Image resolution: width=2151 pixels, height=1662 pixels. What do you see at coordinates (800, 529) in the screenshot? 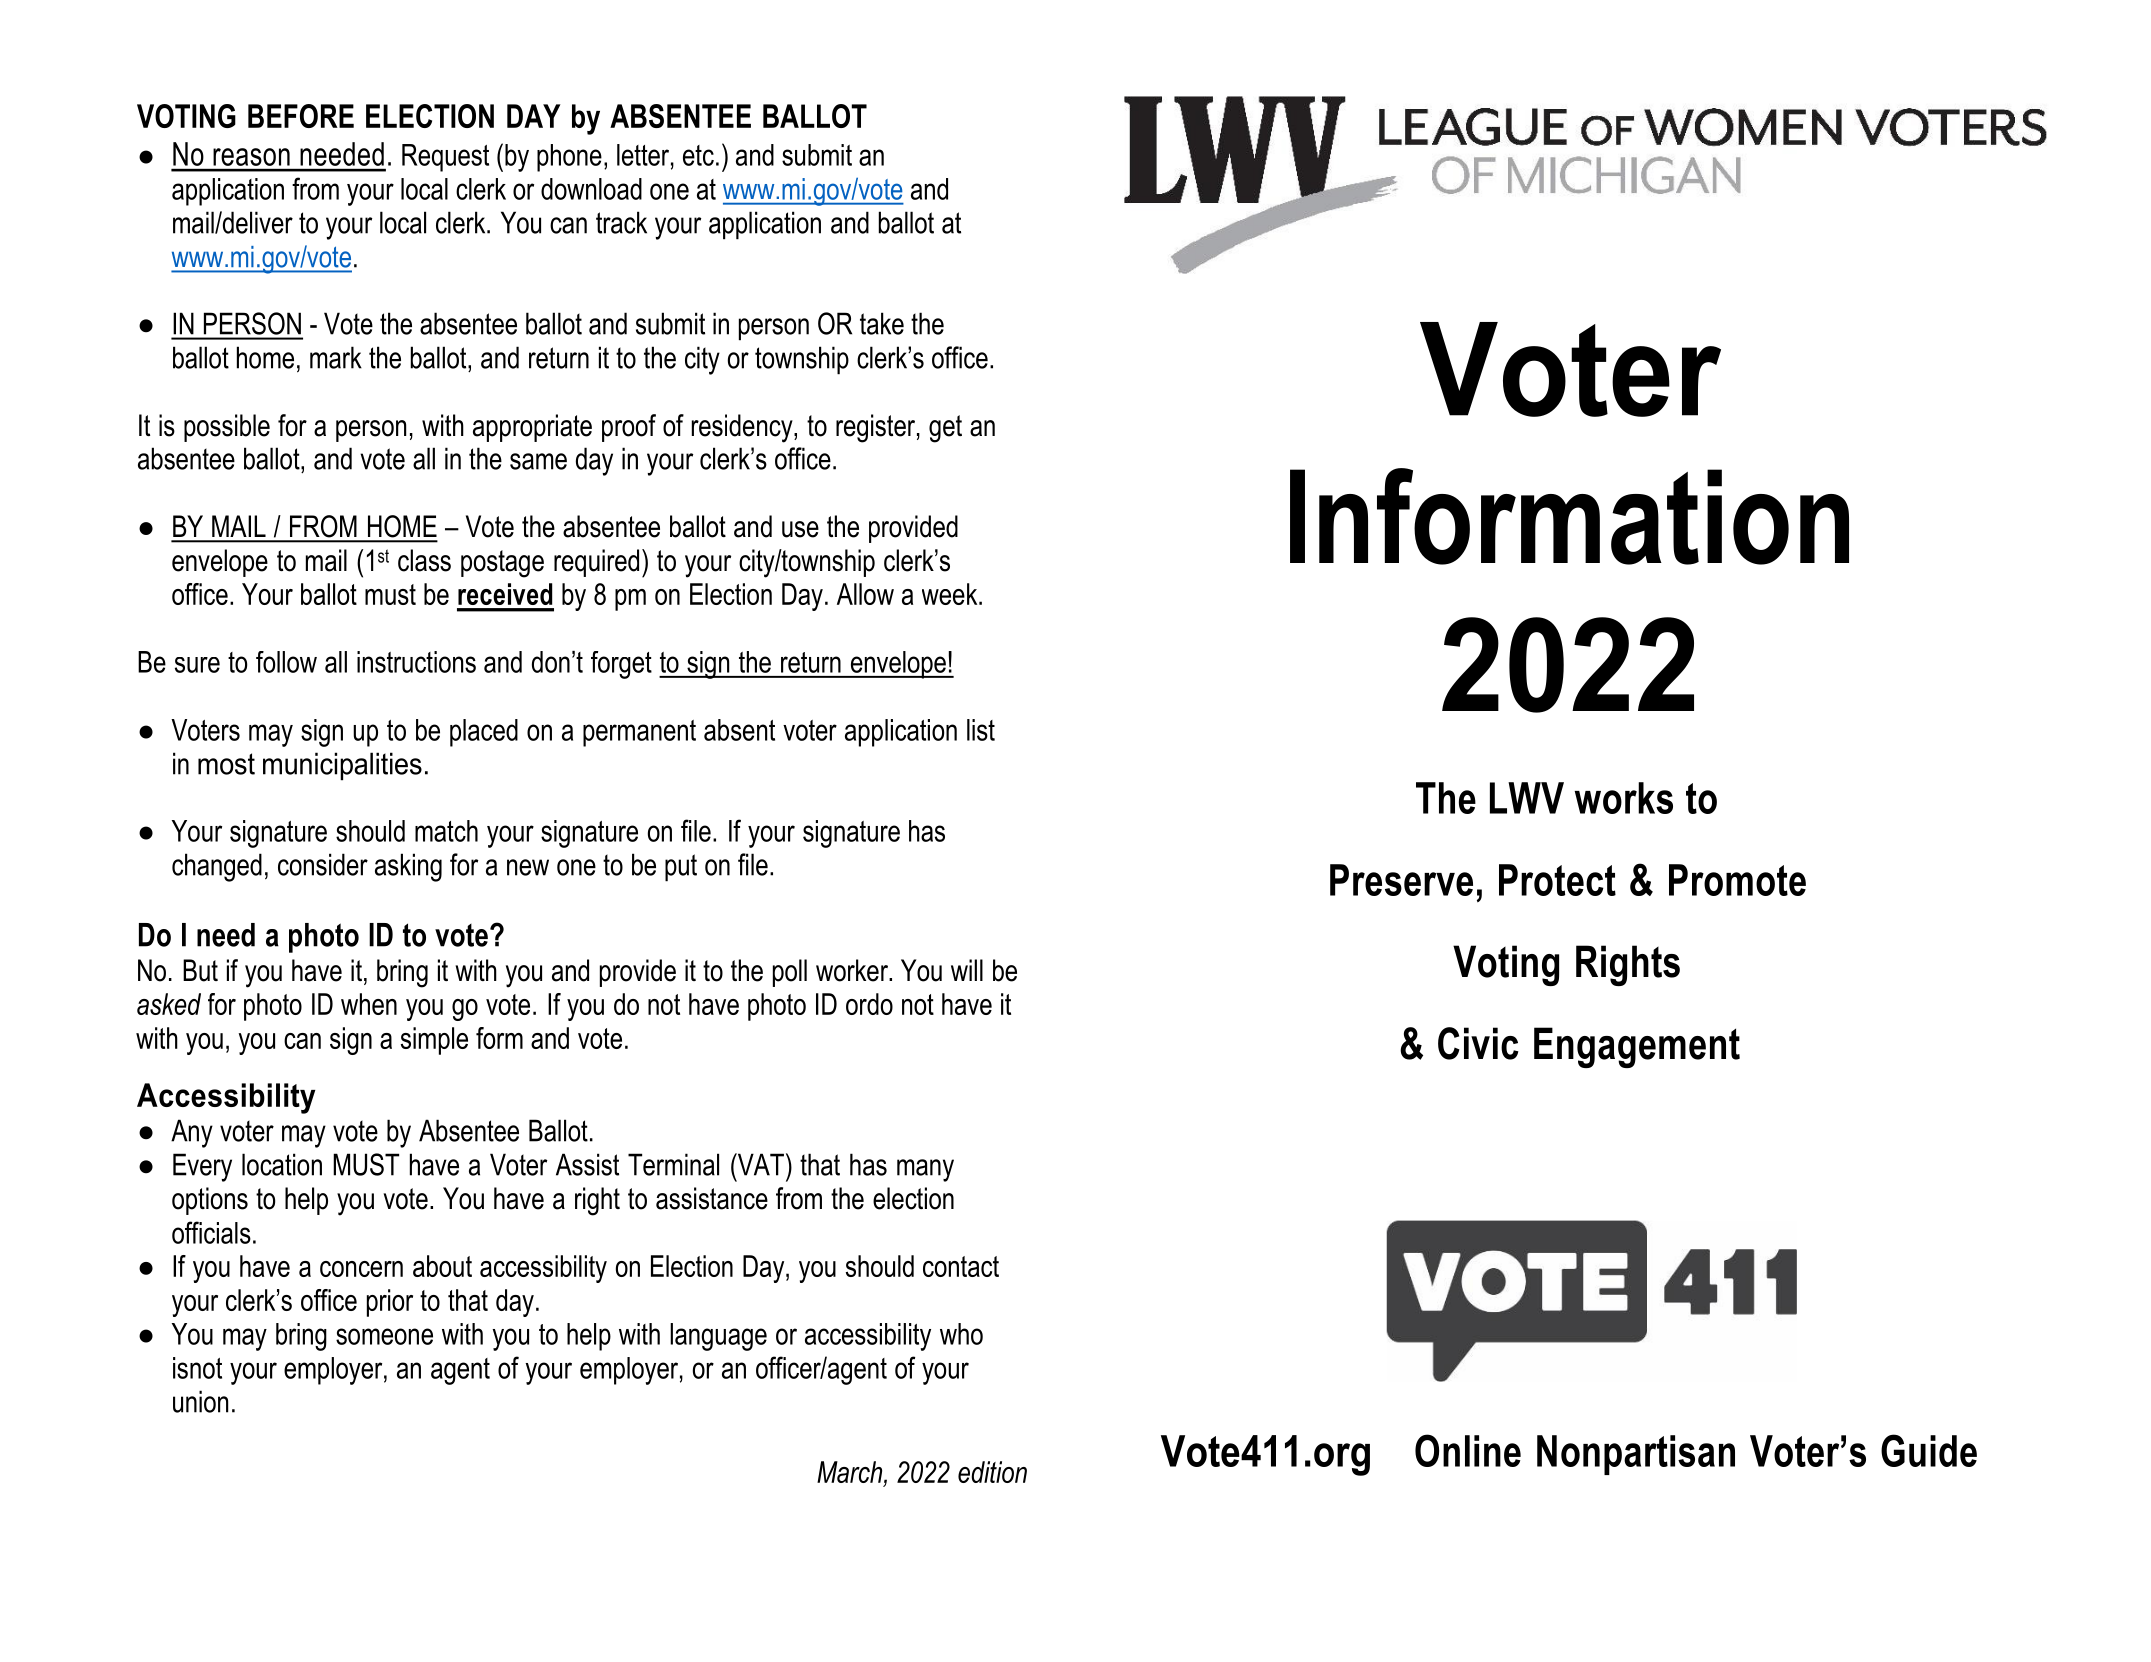
I see `use` at bounding box center [800, 529].
